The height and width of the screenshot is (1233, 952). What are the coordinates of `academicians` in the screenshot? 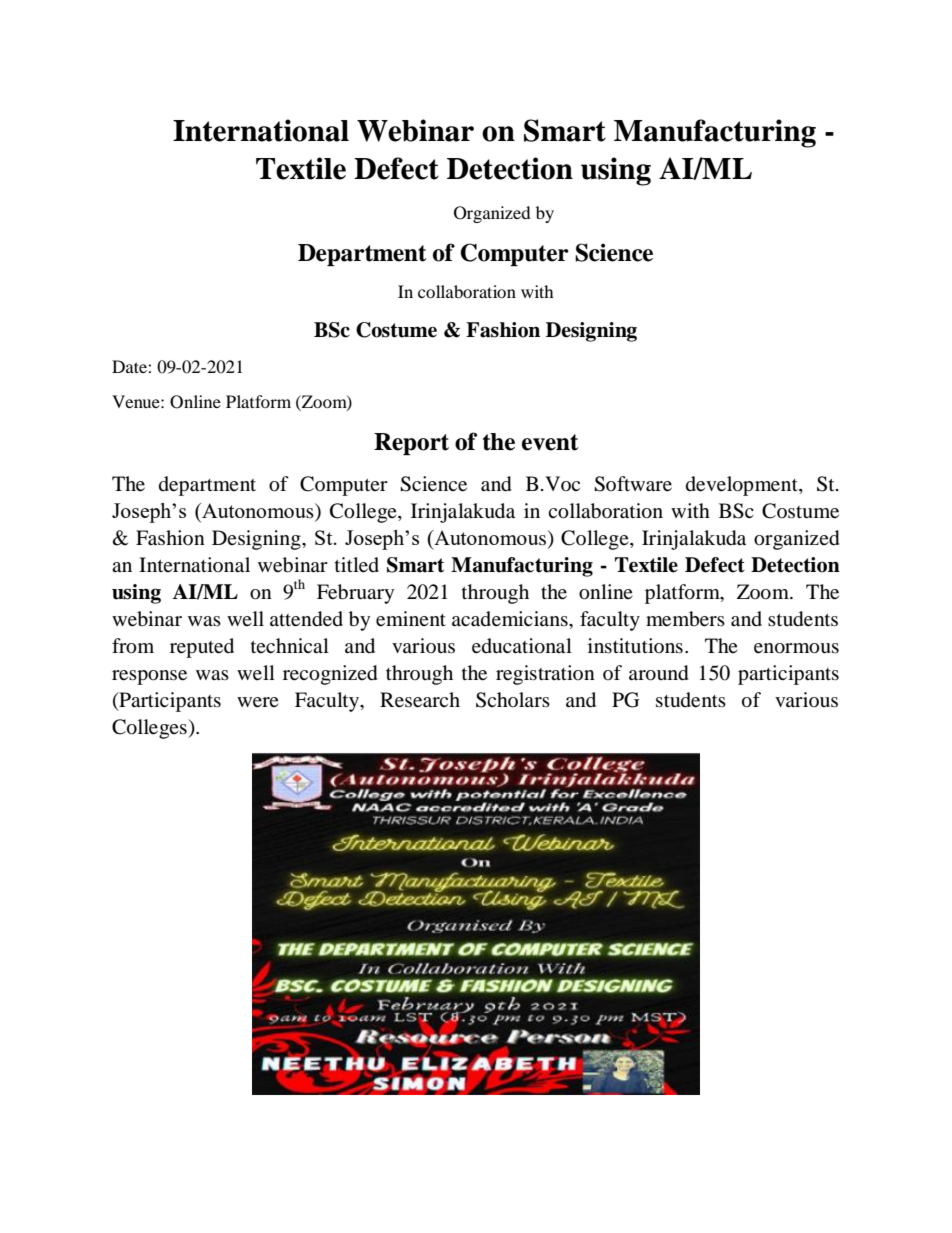 It's located at (511, 619).
